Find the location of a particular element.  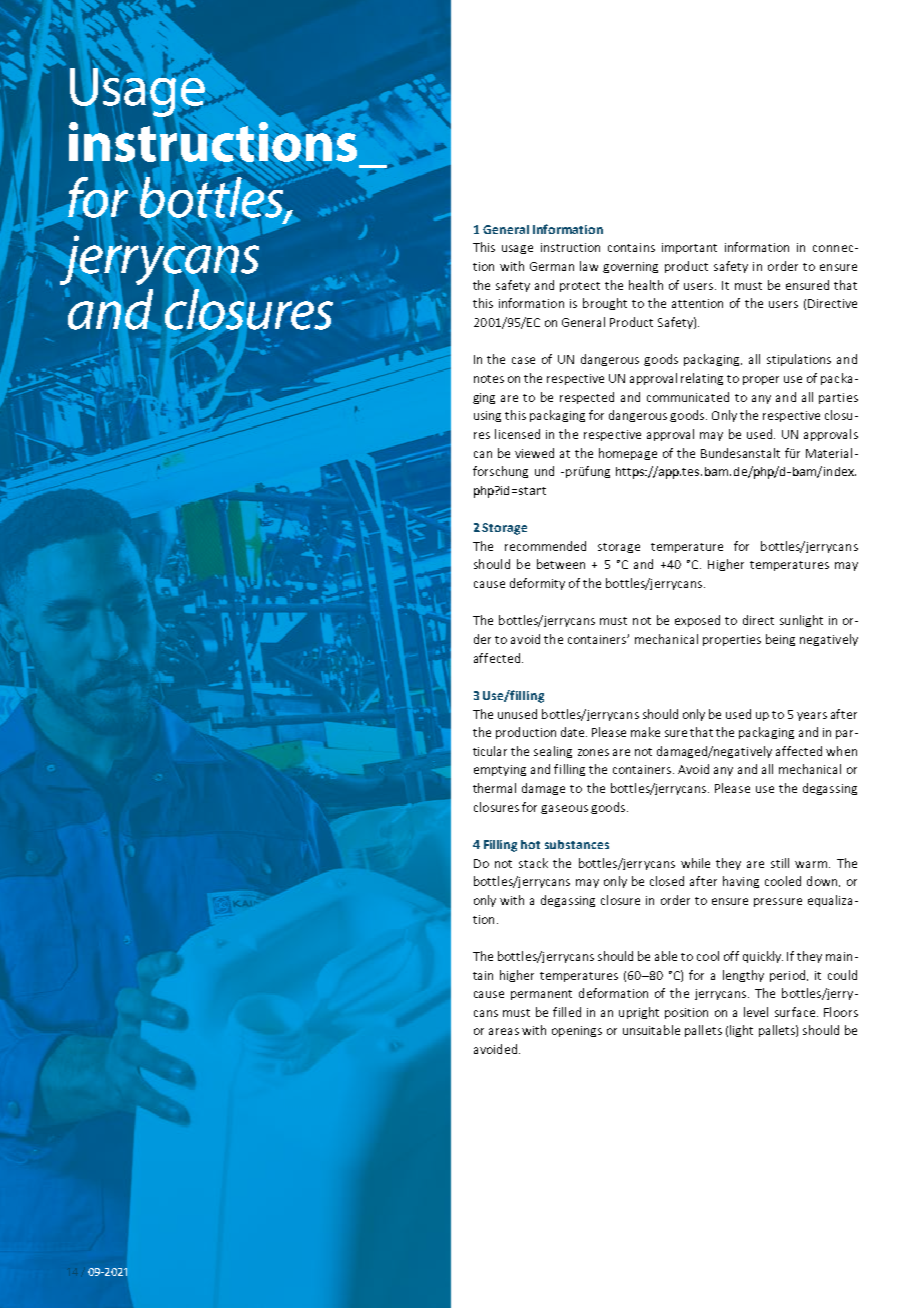

parties is located at coordinates (838, 398).
